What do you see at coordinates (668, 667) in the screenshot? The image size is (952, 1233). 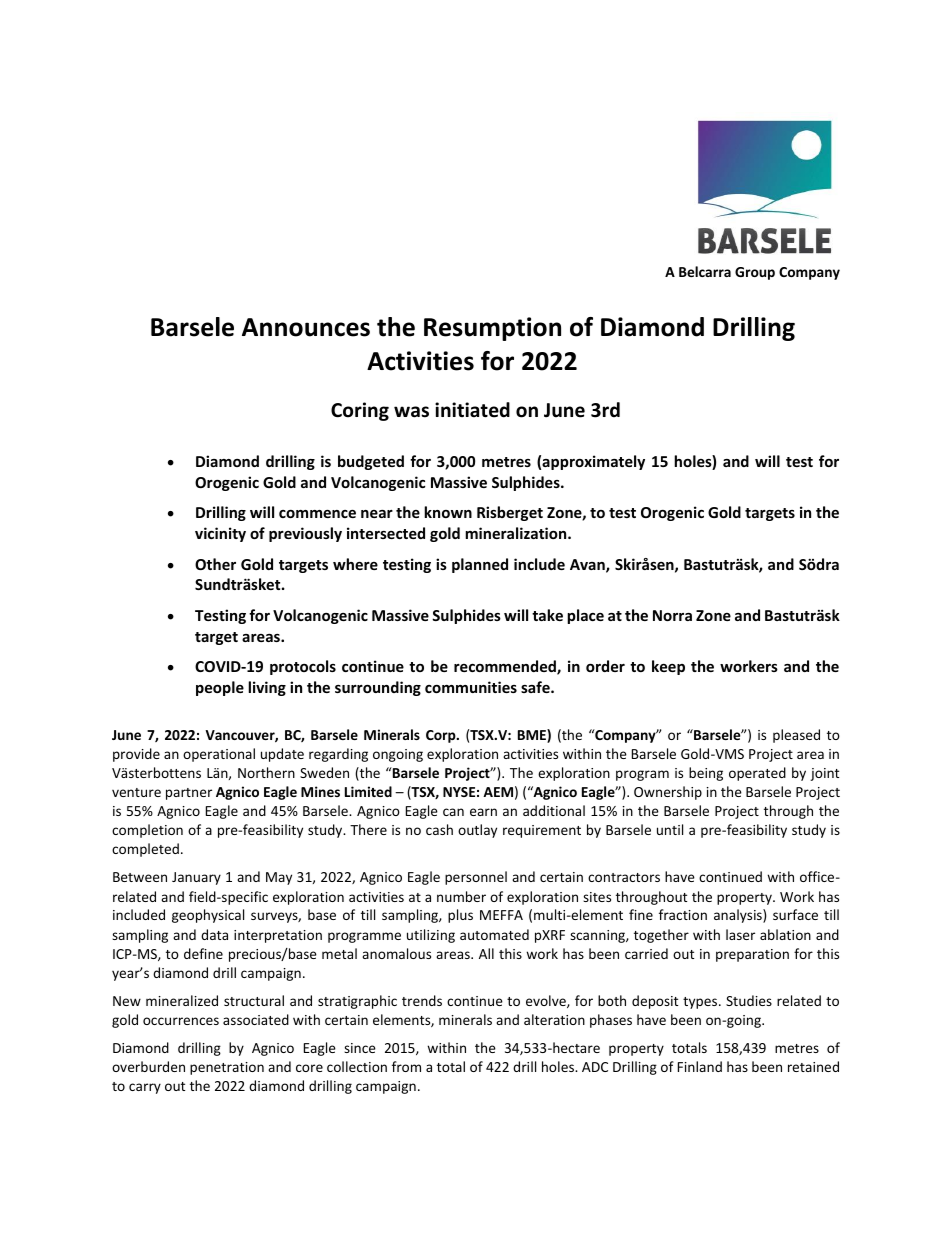 I see `keep` at bounding box center [668, 667].
